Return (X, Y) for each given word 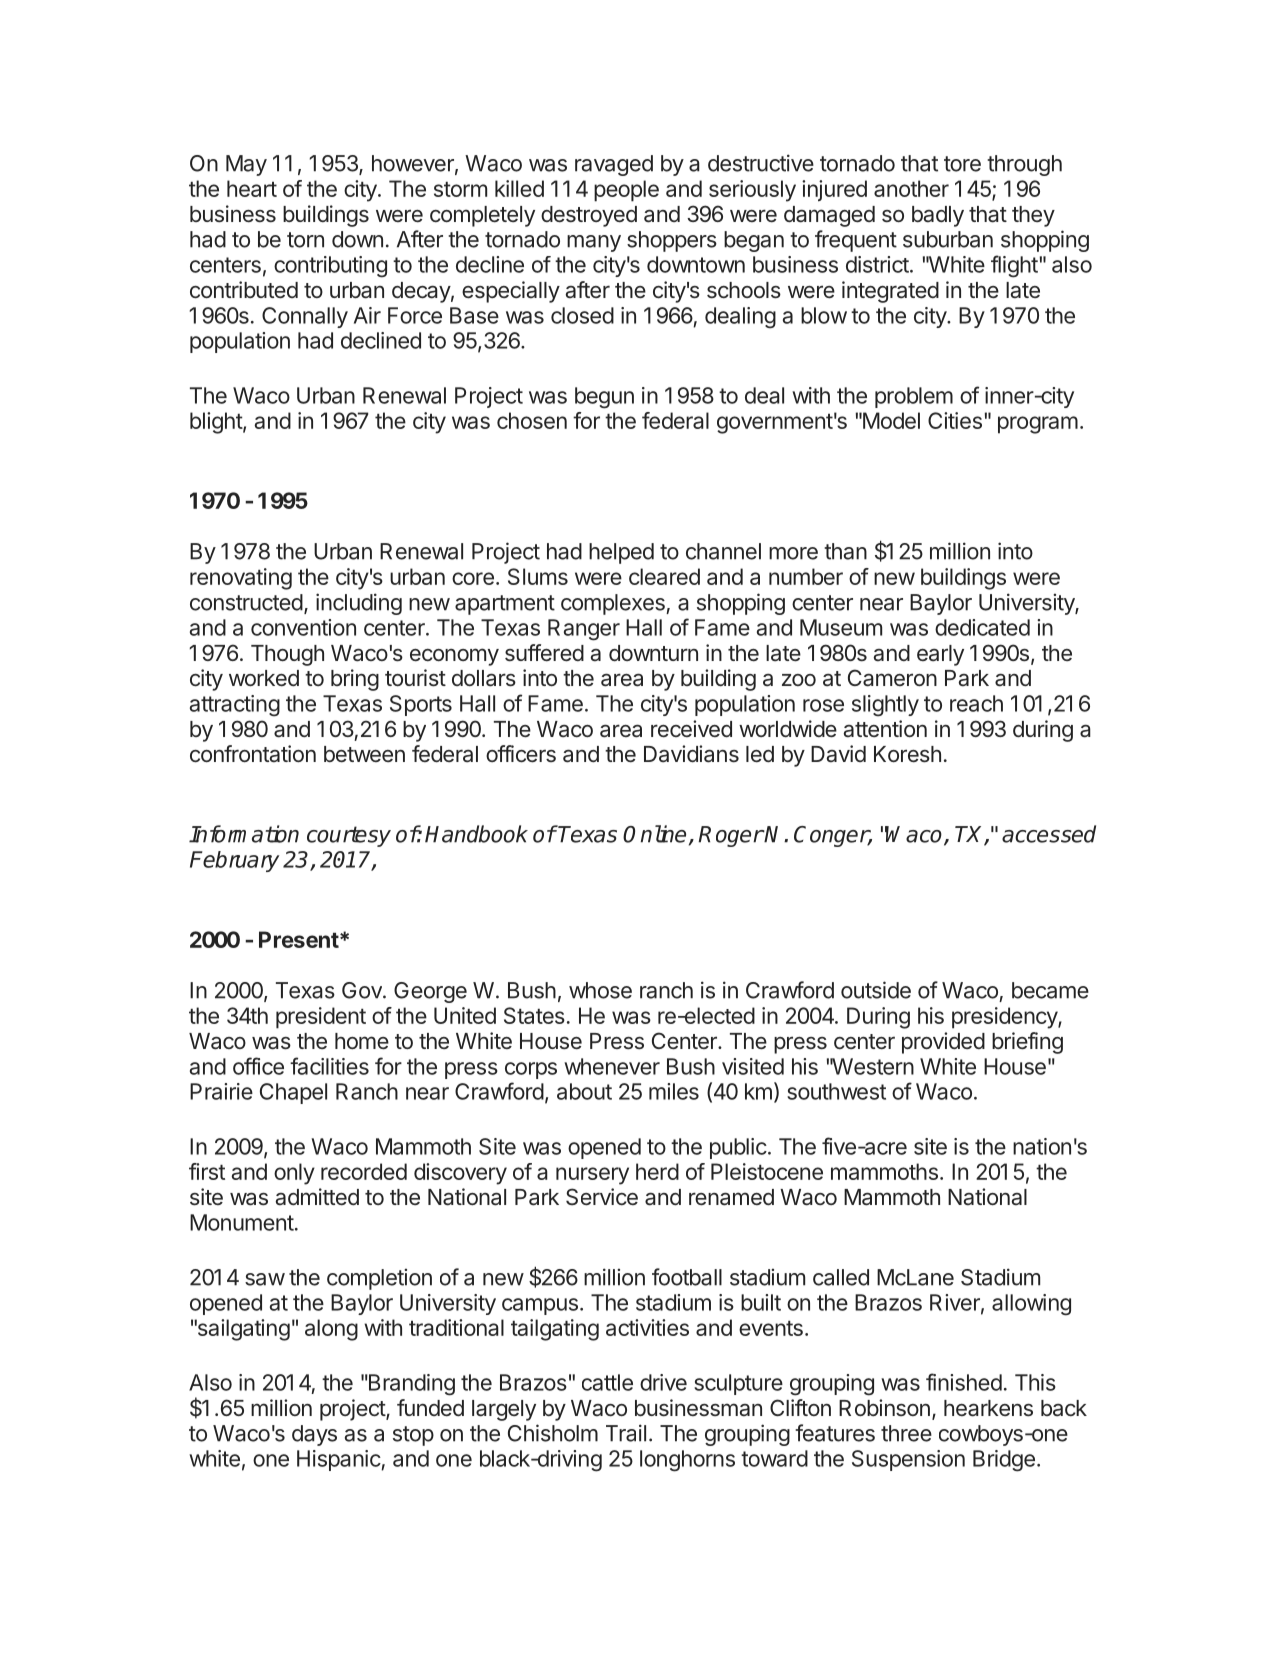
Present (299, 939)
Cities (955, 420)
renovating (241, 579)
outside (876, 990)
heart (252, 188)
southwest (836, 1091)
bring (355, 680)
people (626, 191)
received (691, 729)
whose (600, 990)
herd (657, 1171)
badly (938, 216)
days (314, 1435)
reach (976, 703)
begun (604, 398)
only (294, 1174)
